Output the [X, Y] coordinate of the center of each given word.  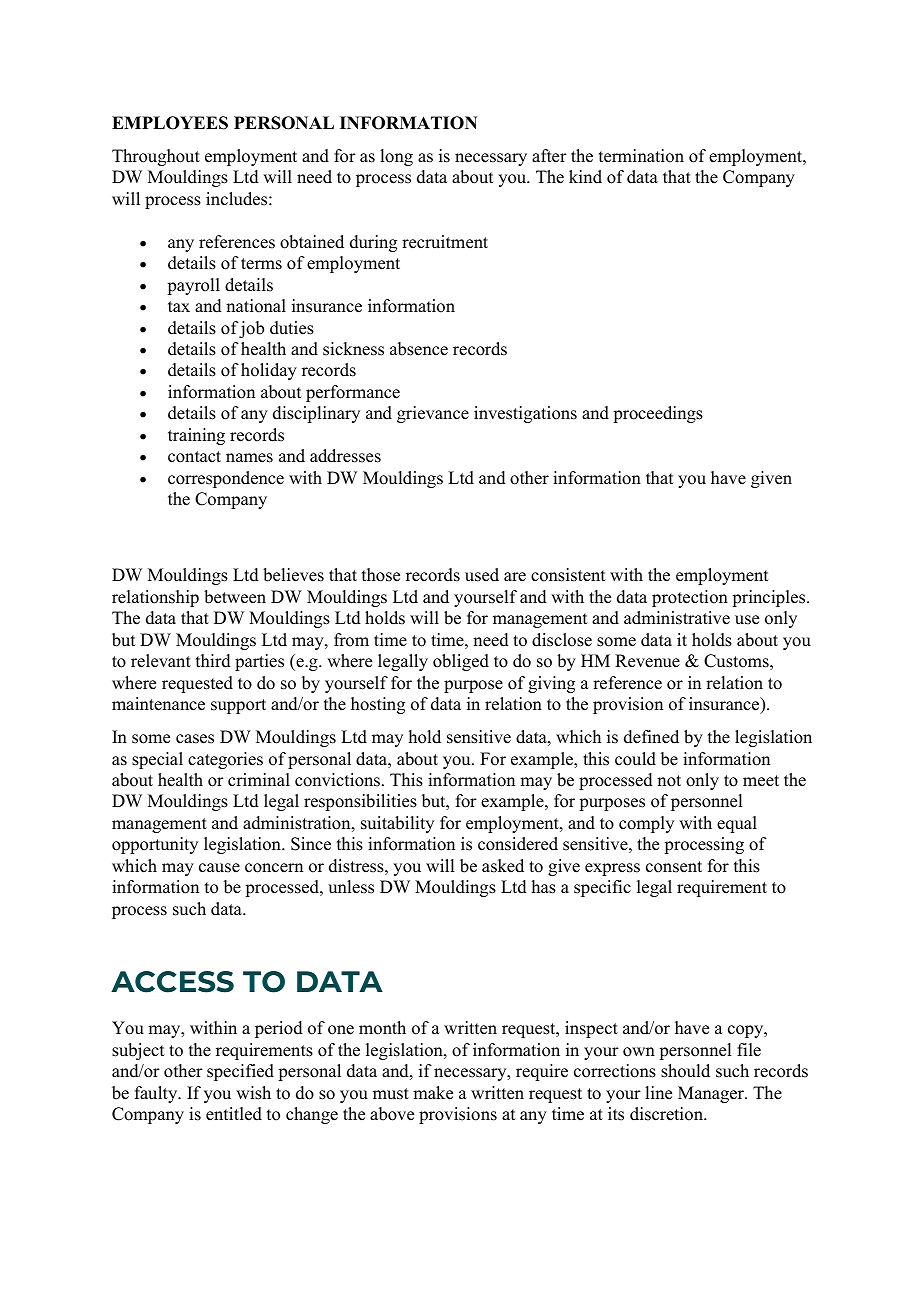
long [396, 157]
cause [219, 868]
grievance [433, 414]
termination [641, 156]
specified [240, 1072]
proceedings [658, 414]
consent [674, 867]
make [433, 1093]
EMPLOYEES [170, 123]
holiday [269, 371]
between [235, 597]
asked [503, 866]
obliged [461, 662]
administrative [677, 618]
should [685, 1071]
